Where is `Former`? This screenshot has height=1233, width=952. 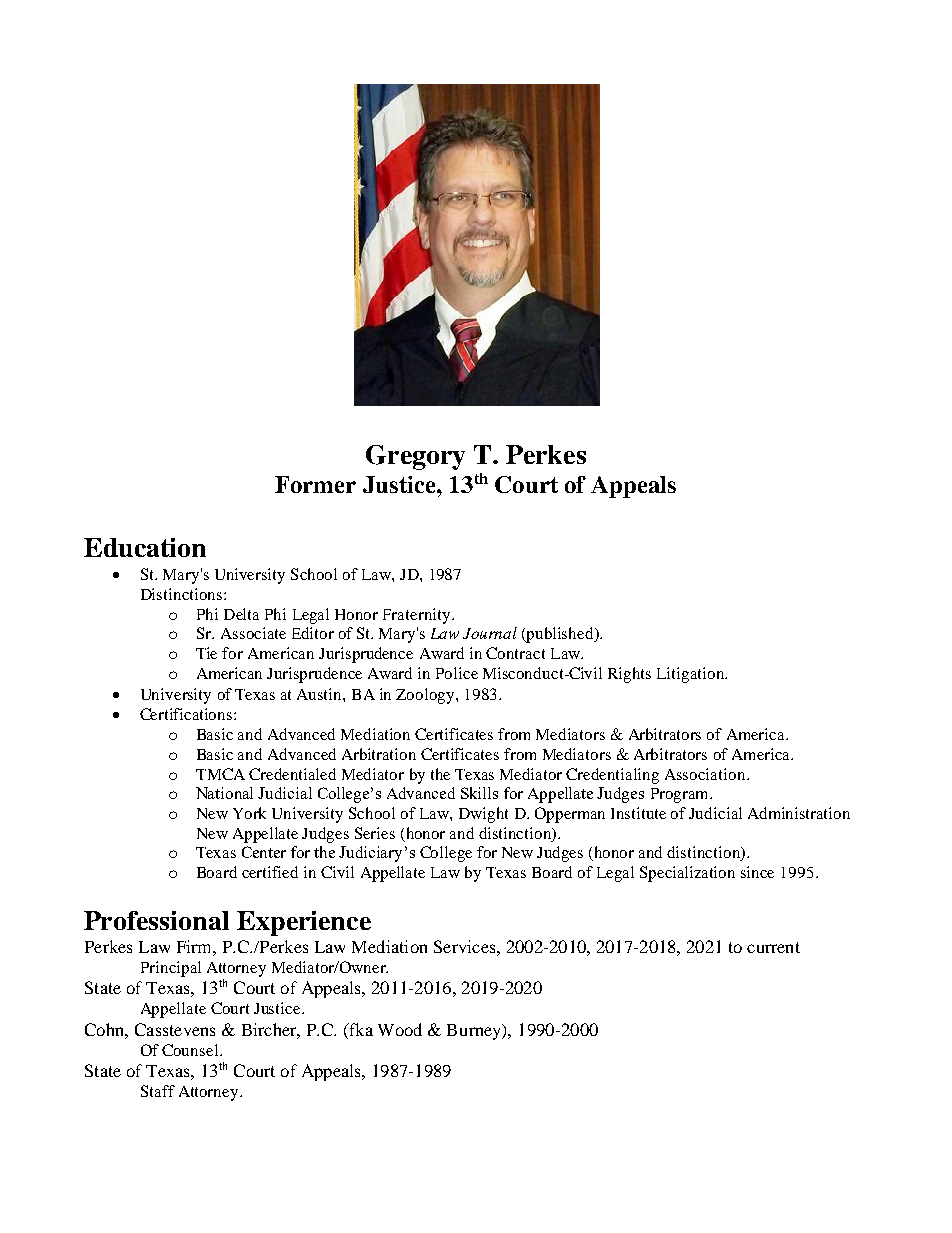
Former is located at coordinates (315, 484).
